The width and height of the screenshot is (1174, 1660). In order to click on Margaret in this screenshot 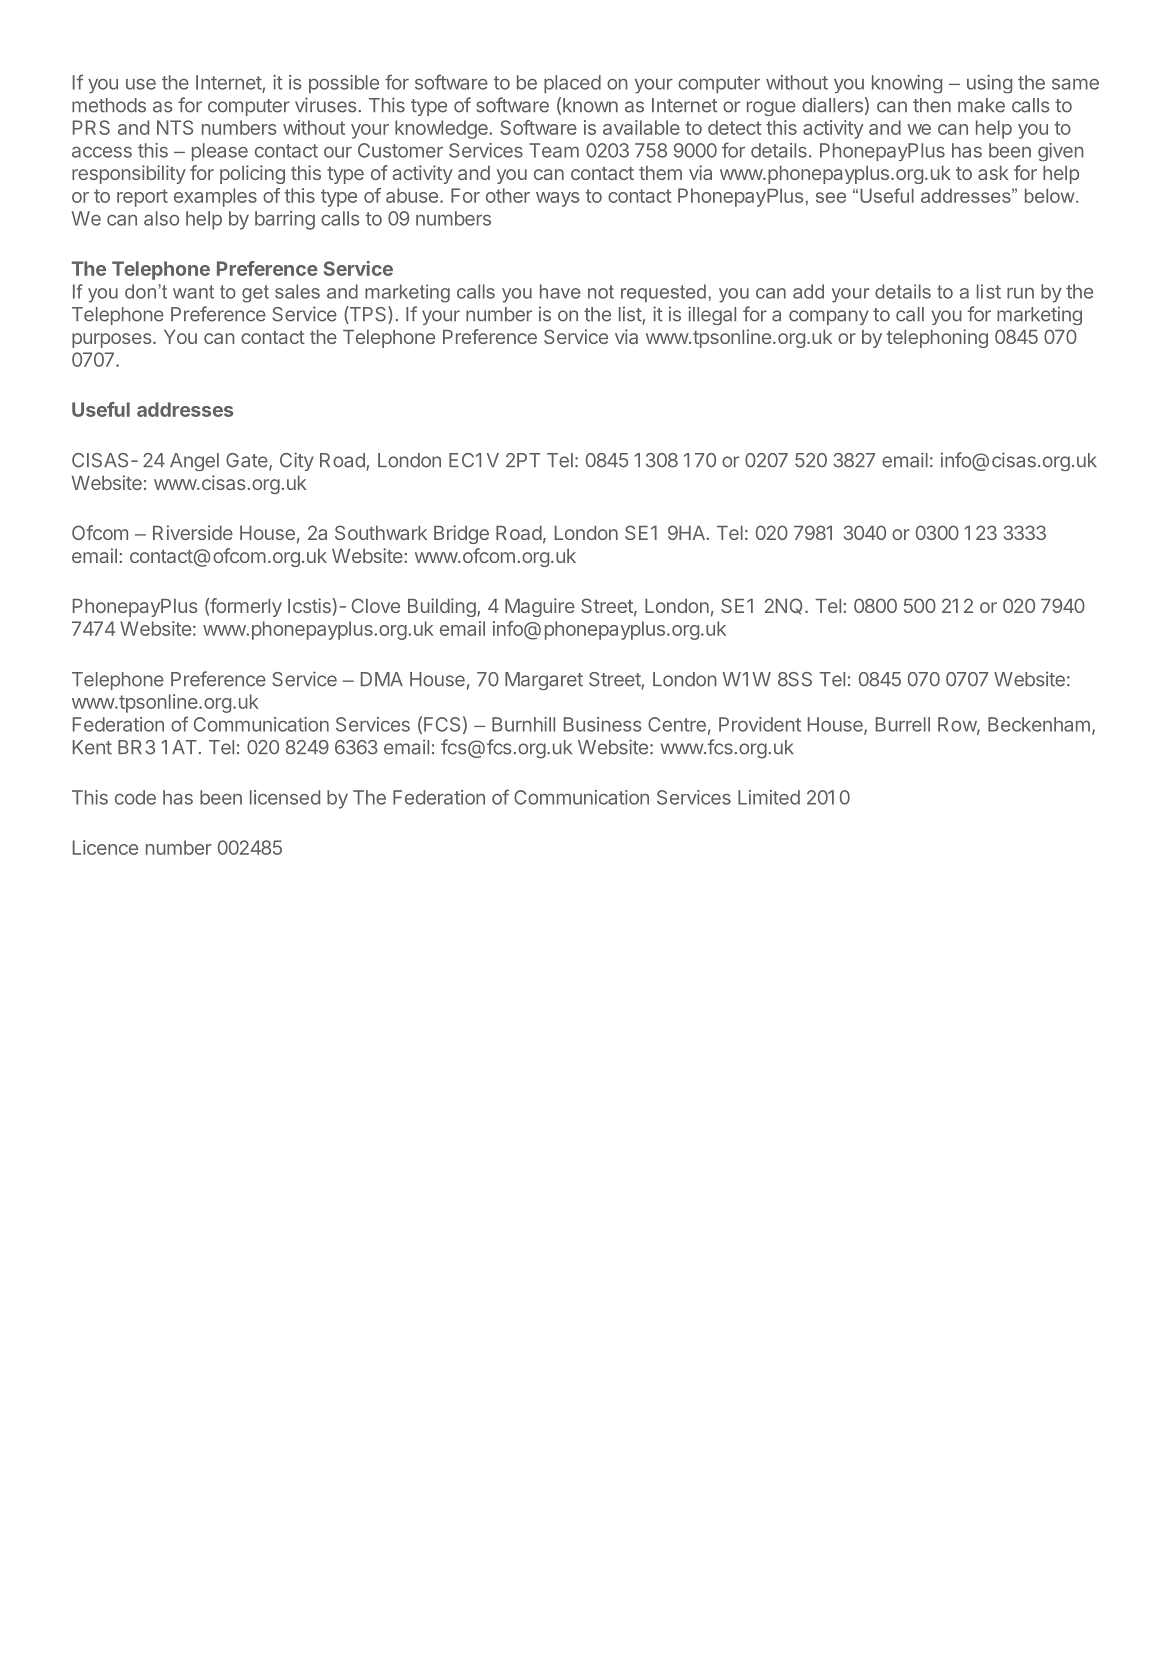, I will do `click(544, 681)`.
